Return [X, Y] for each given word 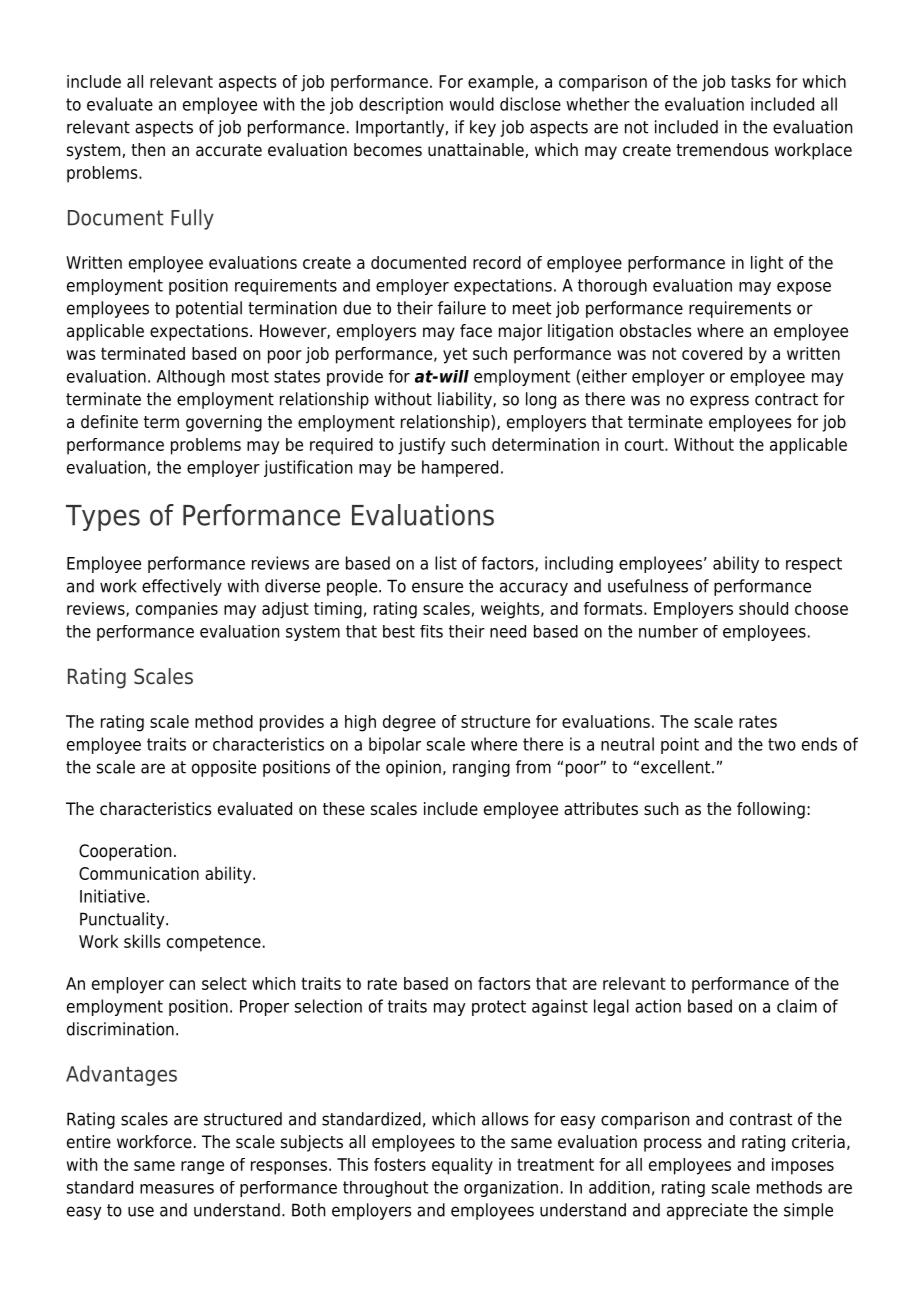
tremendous [722, 150]
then [148, 150]
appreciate [707, 1211]
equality [462, 1166]
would [471, 104]
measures [177, 1189]
